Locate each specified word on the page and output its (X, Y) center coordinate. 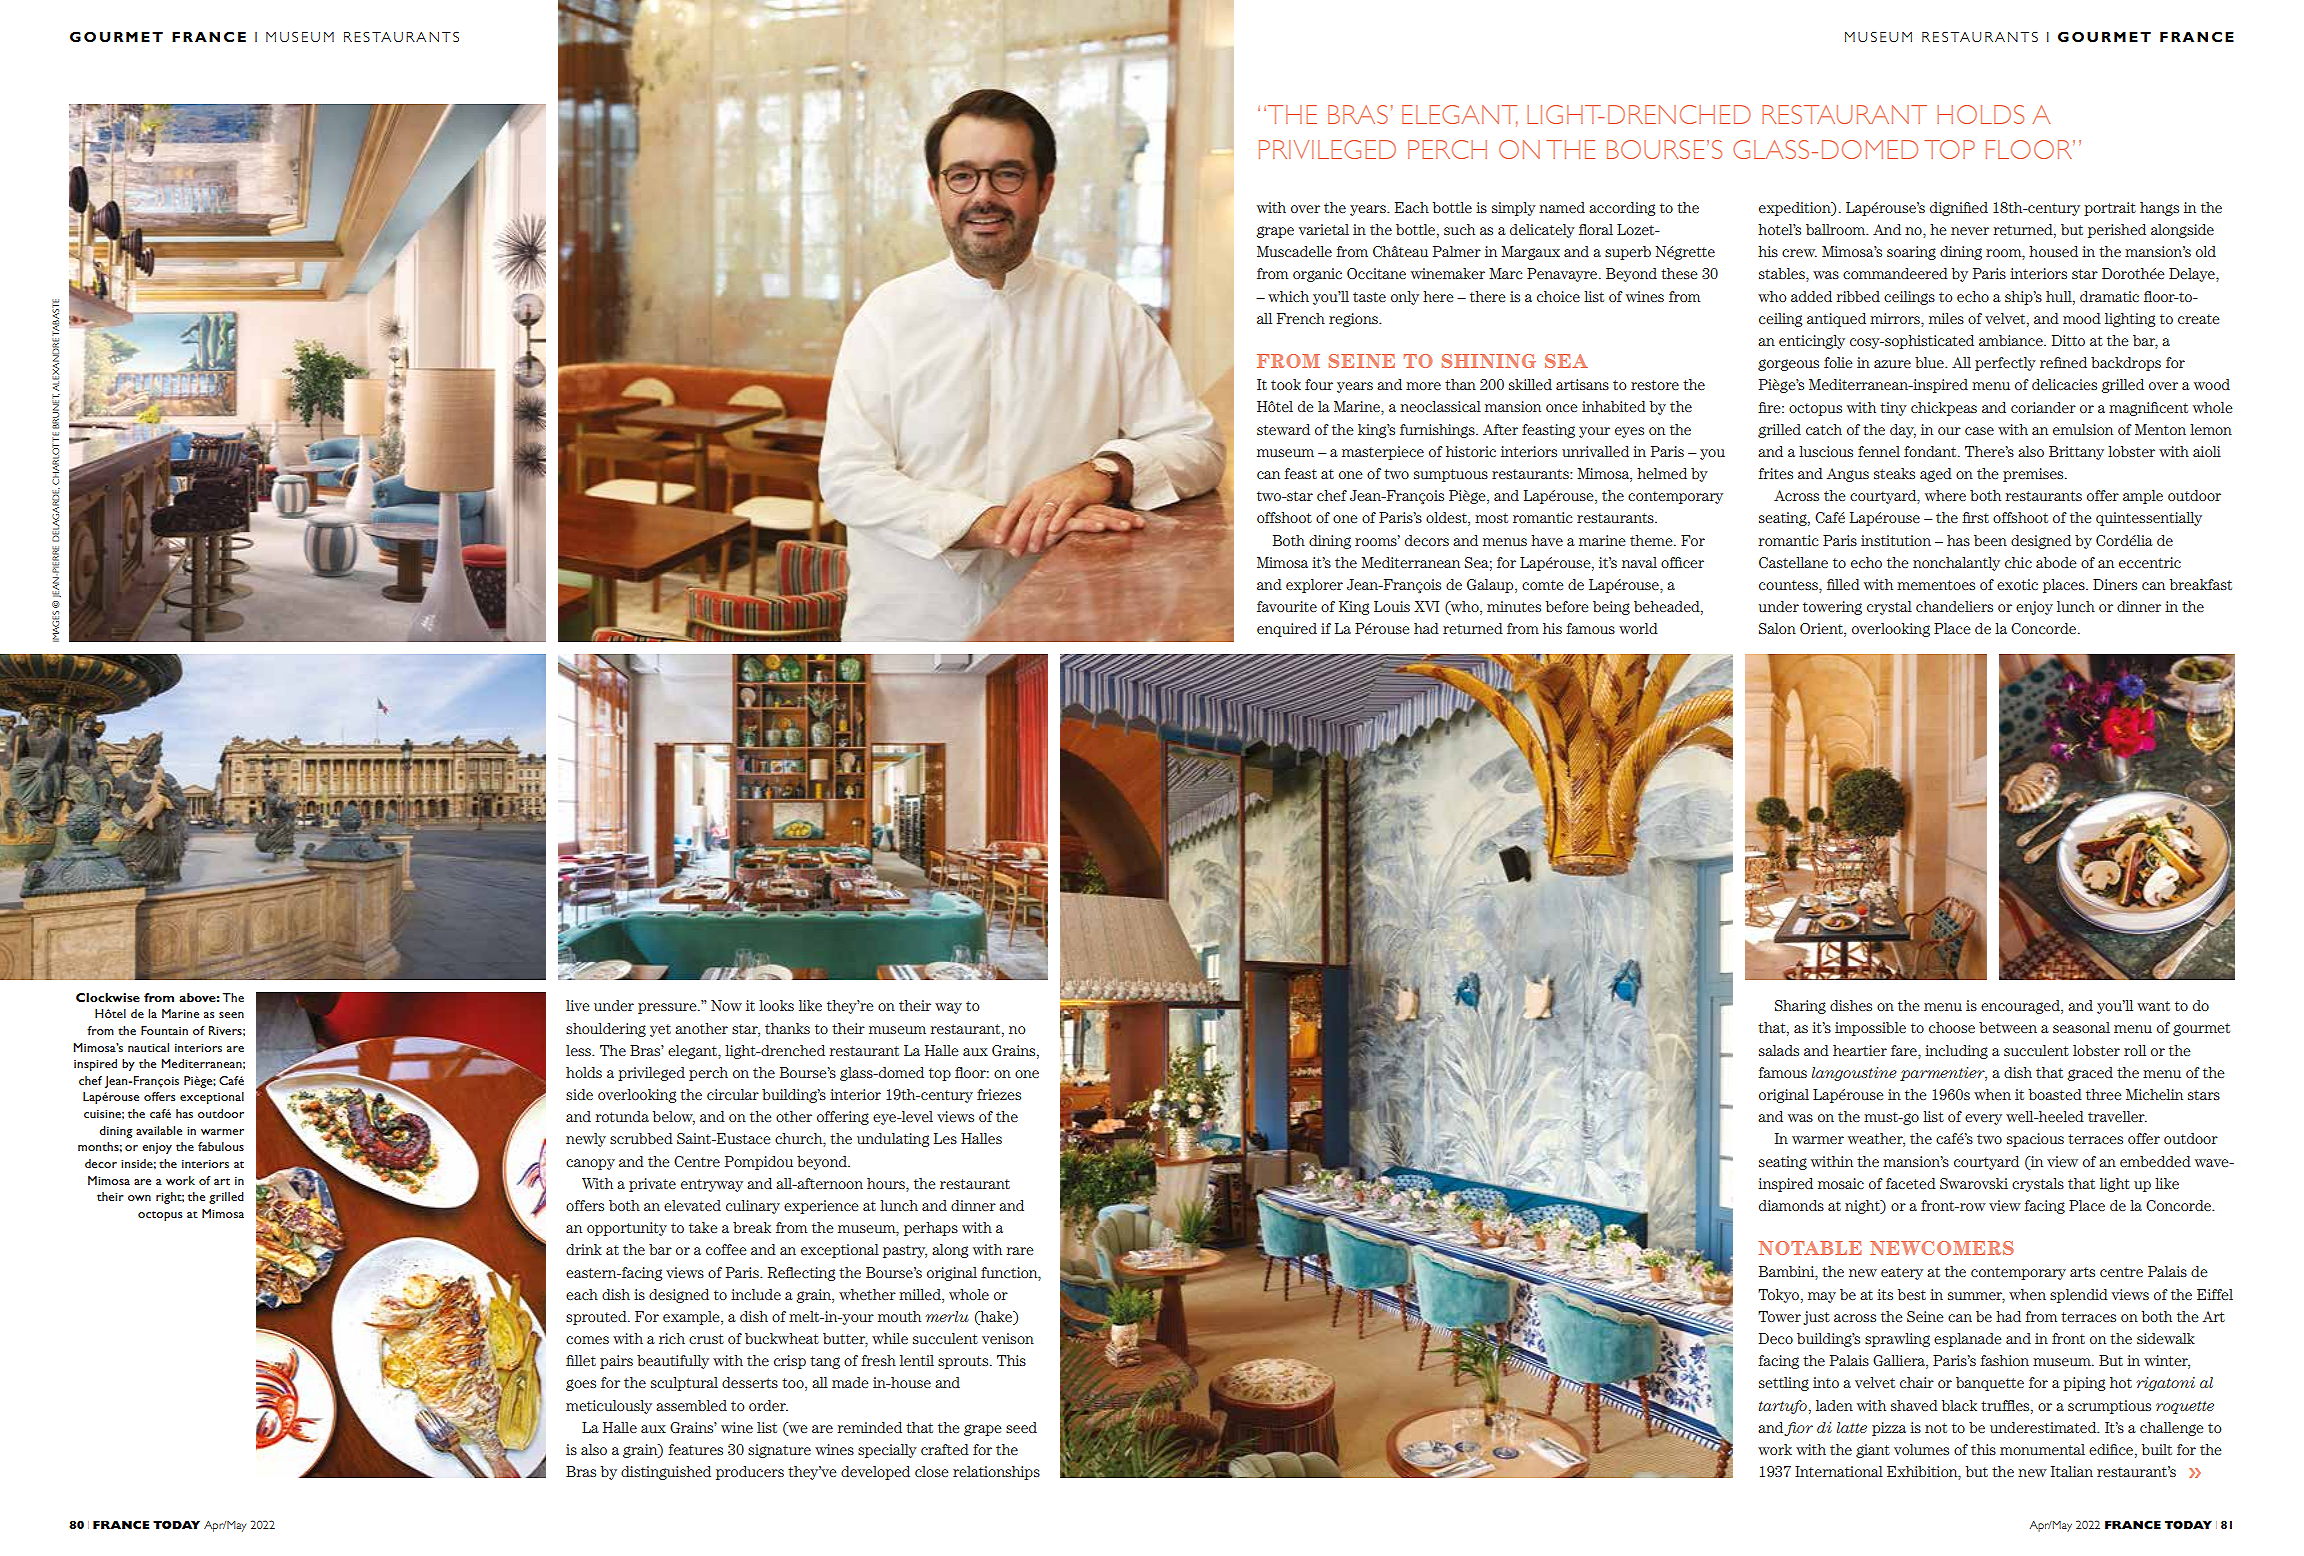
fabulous (221, 1146)
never (1970, 231)
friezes (999, 1094)
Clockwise (108, 997)
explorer (1314, 586)
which (1288, 296)
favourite (1287, 606)
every (1983, 1119)
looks (776, 1005)
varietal (1324, 229)
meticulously (609, 1407)
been (1990, 540)
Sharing (1800, 1007)
